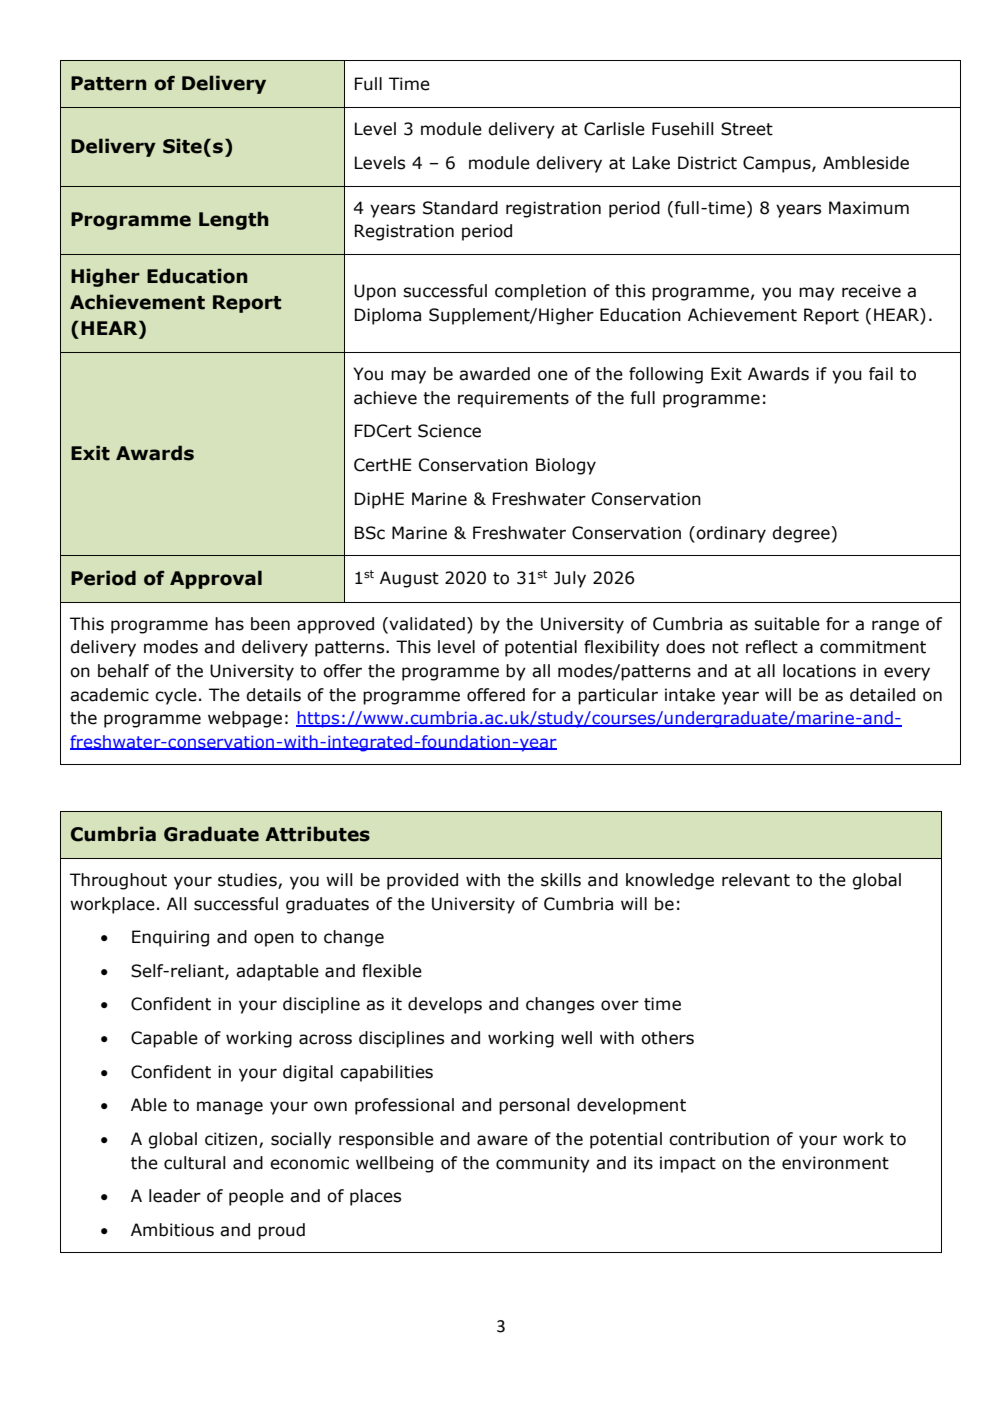  I want to click on Standard, so click(460, 208).
